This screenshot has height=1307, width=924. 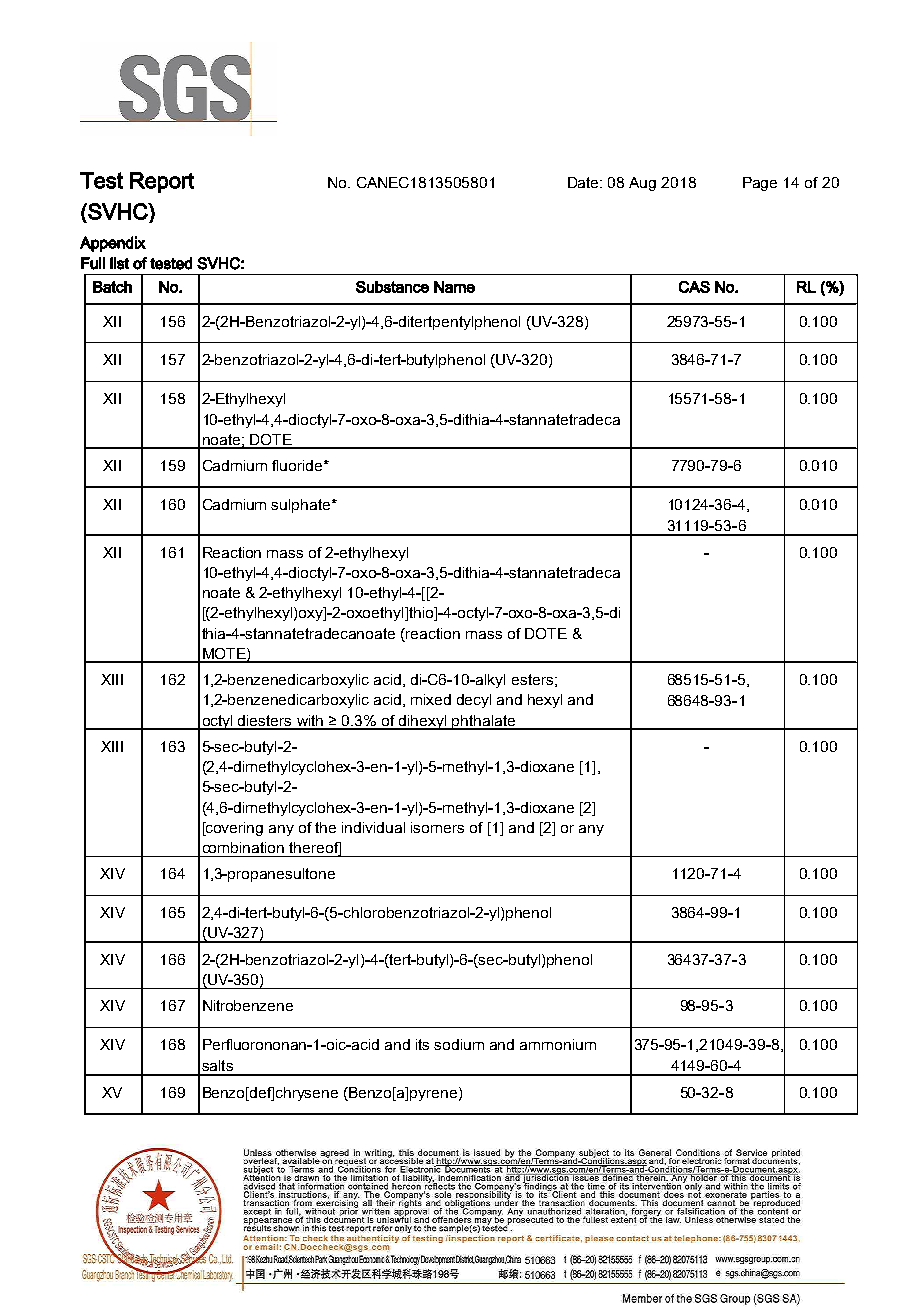 What do you see at coordinates (233, 829) in the screenshot?
I see `covering` at bounding box center [233, 829].
